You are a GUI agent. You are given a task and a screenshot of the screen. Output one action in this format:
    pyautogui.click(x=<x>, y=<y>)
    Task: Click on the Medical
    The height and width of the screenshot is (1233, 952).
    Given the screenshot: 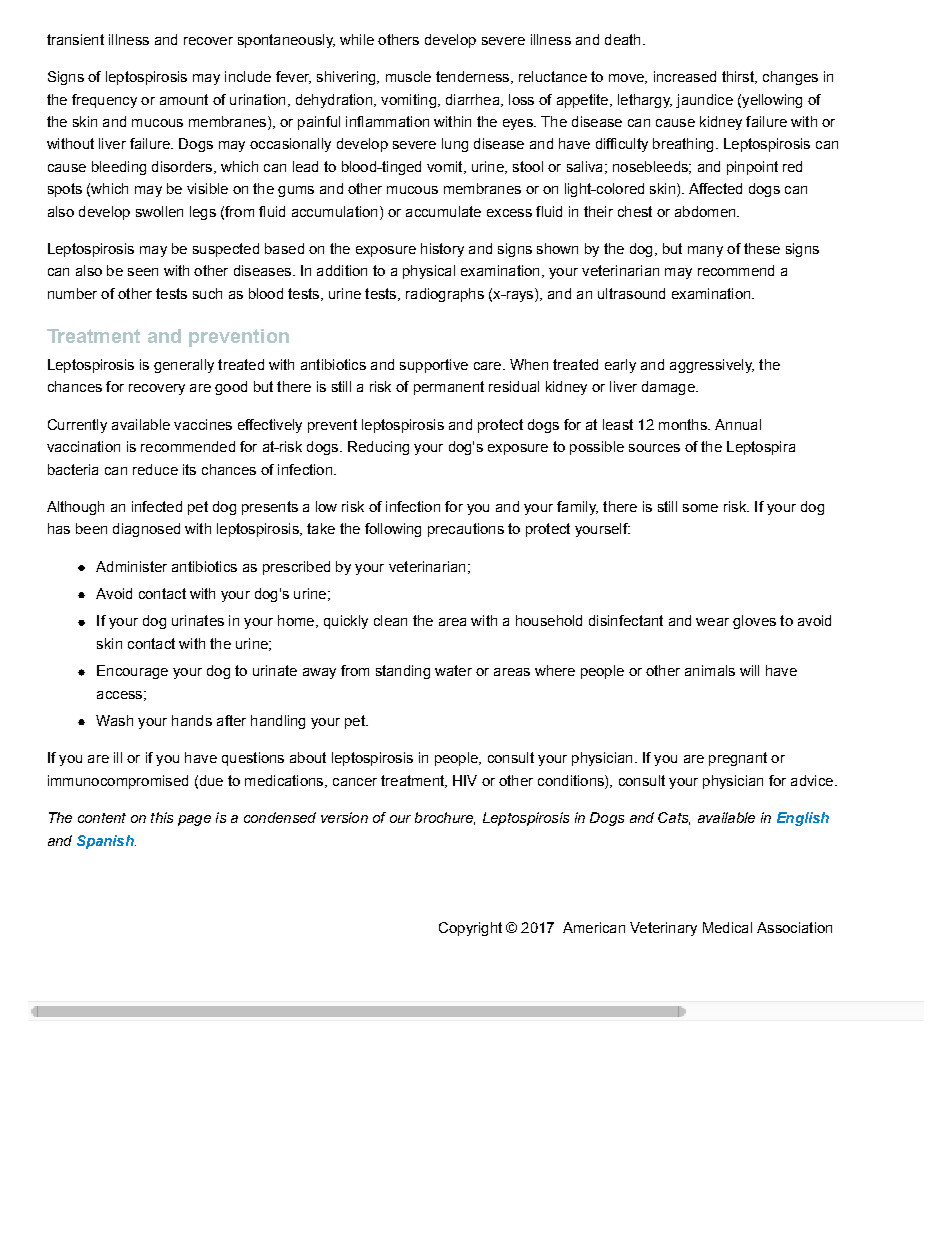 What is the action you would take?
    pyautogui.click(x=727, y=927)
